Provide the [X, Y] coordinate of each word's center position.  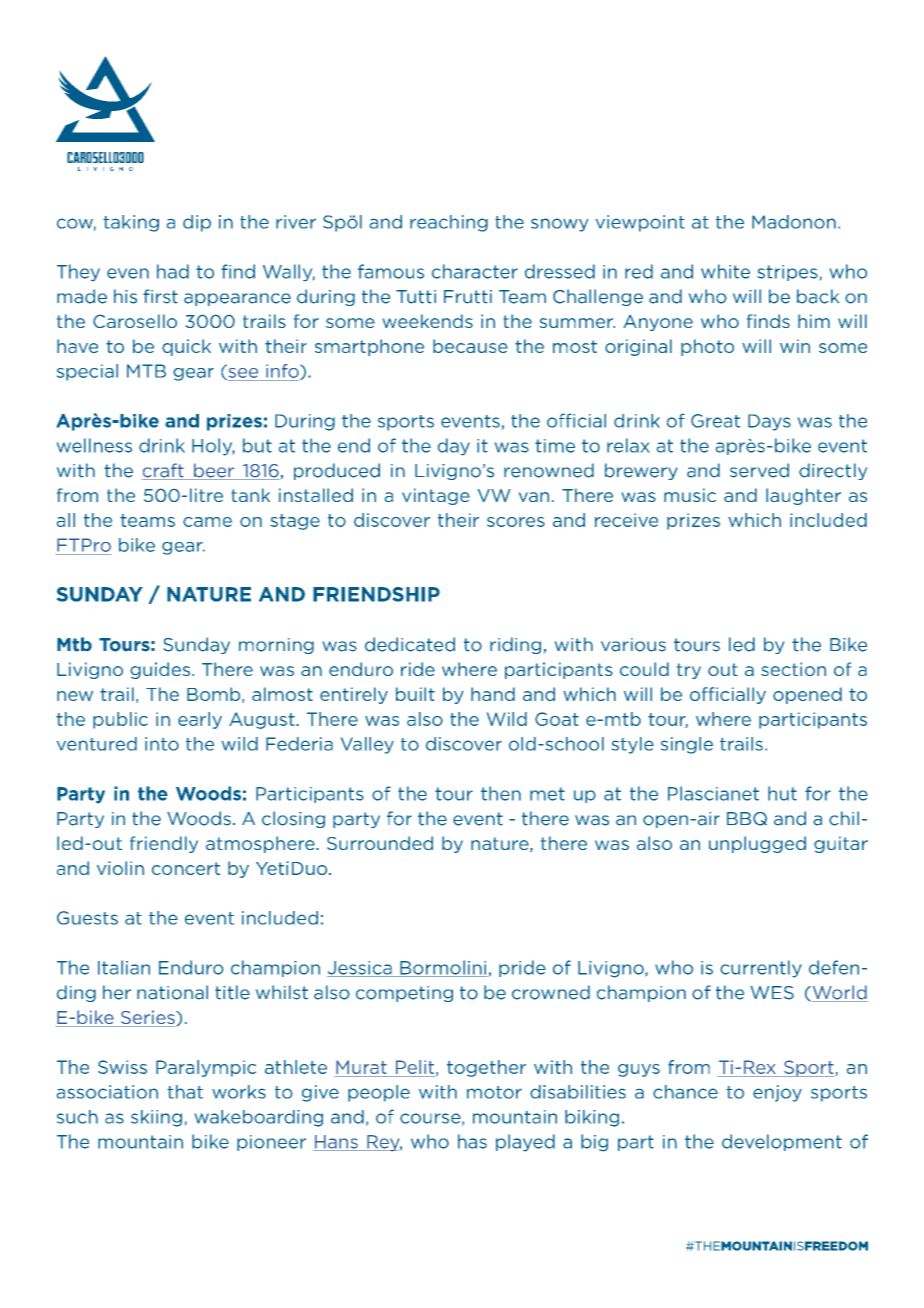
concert [186, 868]
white [725, 271]
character [475, 271]
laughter [803, 496]
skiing [156, 1118]
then [501, 793]
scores [516, 522]
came [207, 522]
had [173, 271]
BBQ [747, 819]
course [431, 1119]
